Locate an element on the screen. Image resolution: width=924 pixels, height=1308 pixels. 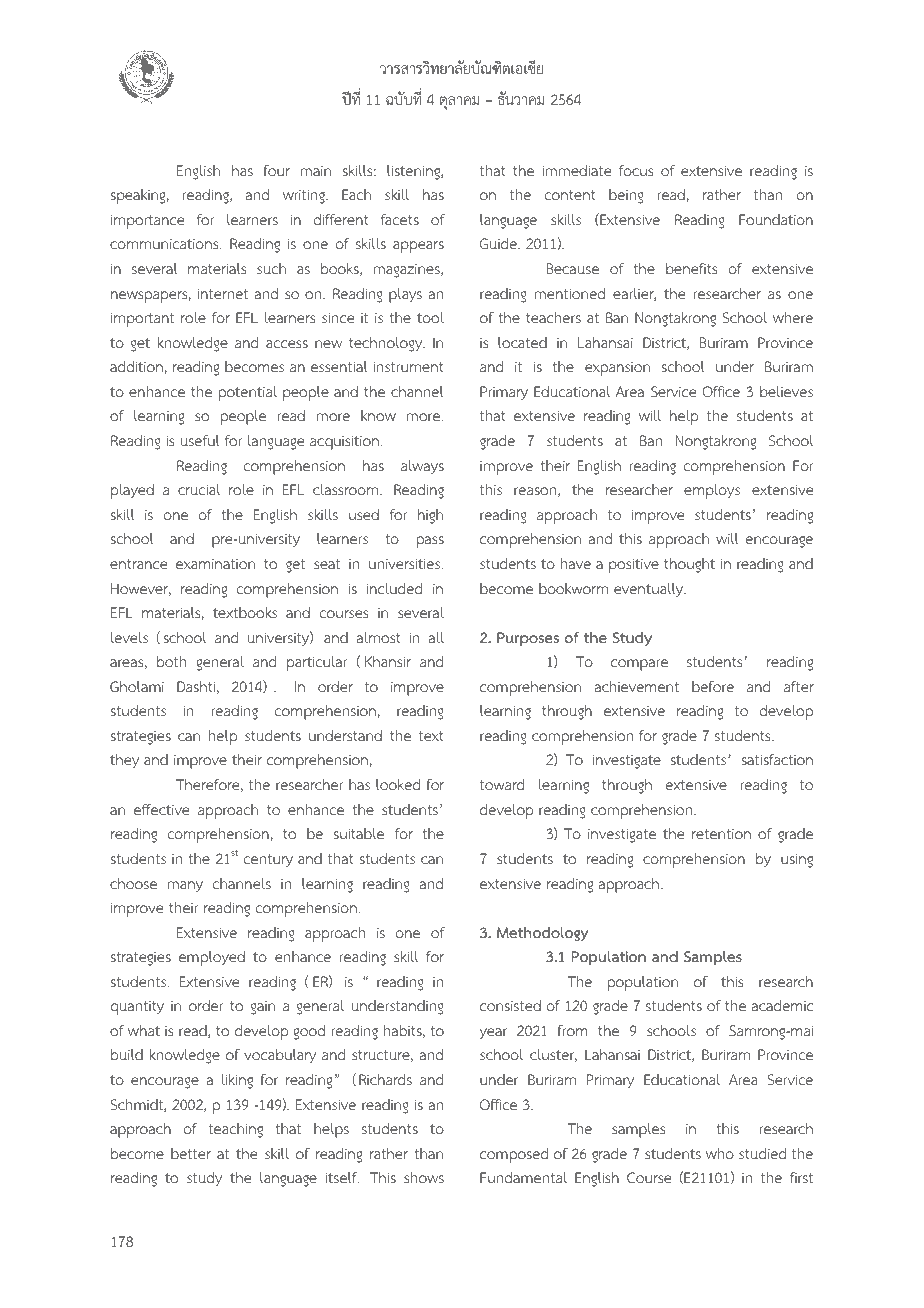
satisfaction is located at coordinates (777, 759).
